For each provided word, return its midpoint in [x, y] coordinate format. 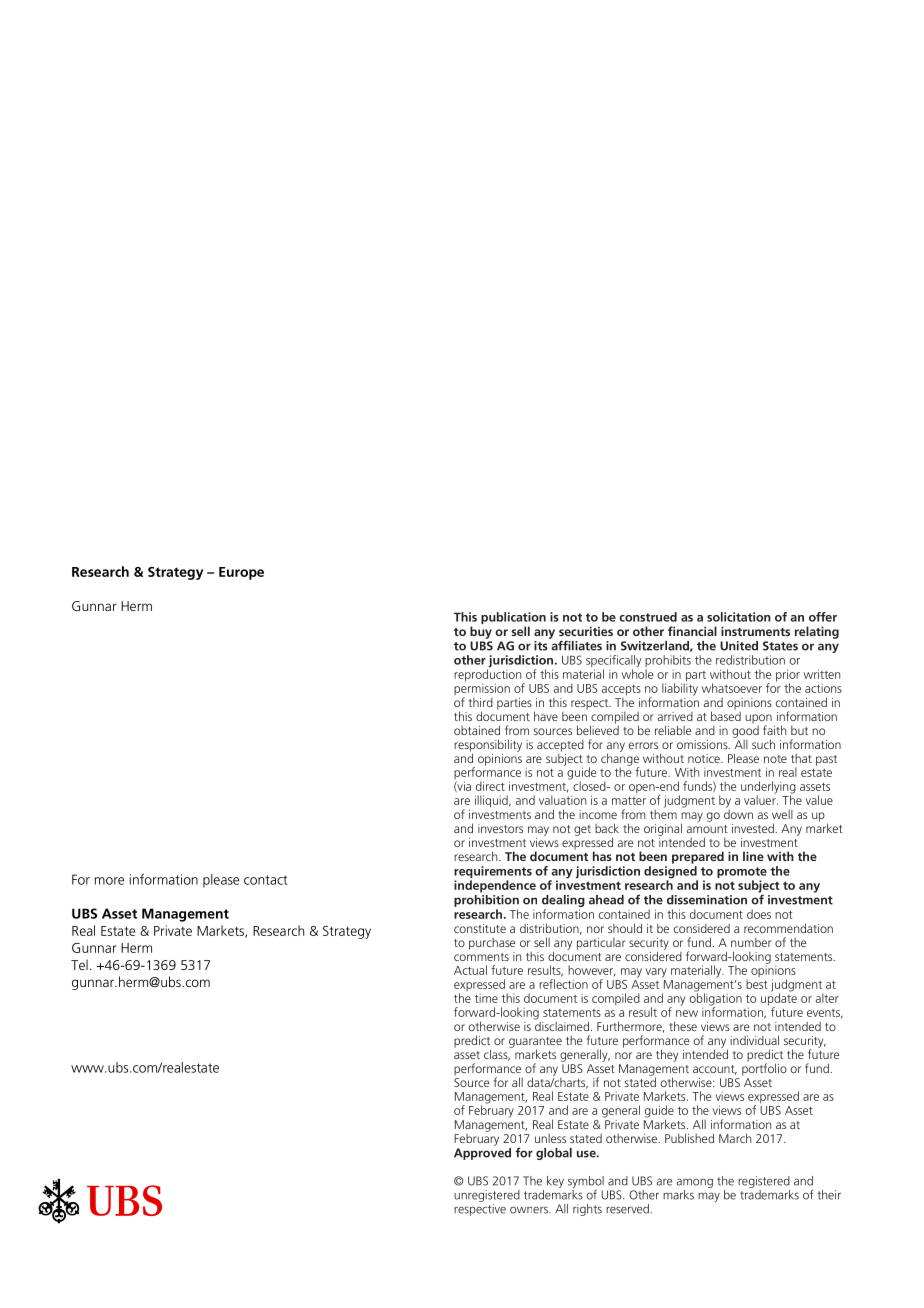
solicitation [739, 617]
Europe [241, 573]
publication [513, 619]
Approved [482, 1152]
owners [530, 1210]
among [695, 1183]
